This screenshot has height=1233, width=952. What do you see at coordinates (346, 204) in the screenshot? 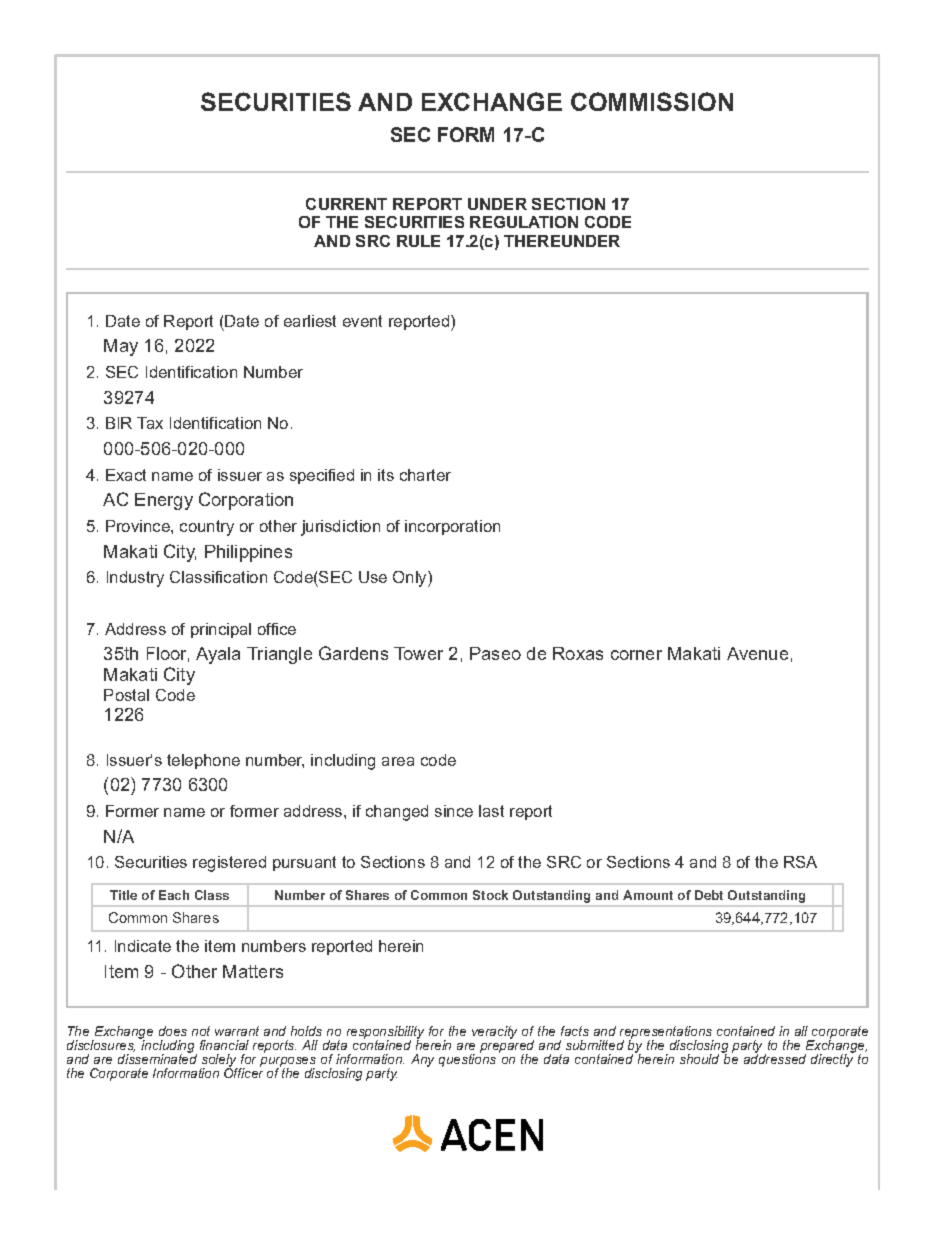
I see `CURRENT` at bounding box center [346, 204].
